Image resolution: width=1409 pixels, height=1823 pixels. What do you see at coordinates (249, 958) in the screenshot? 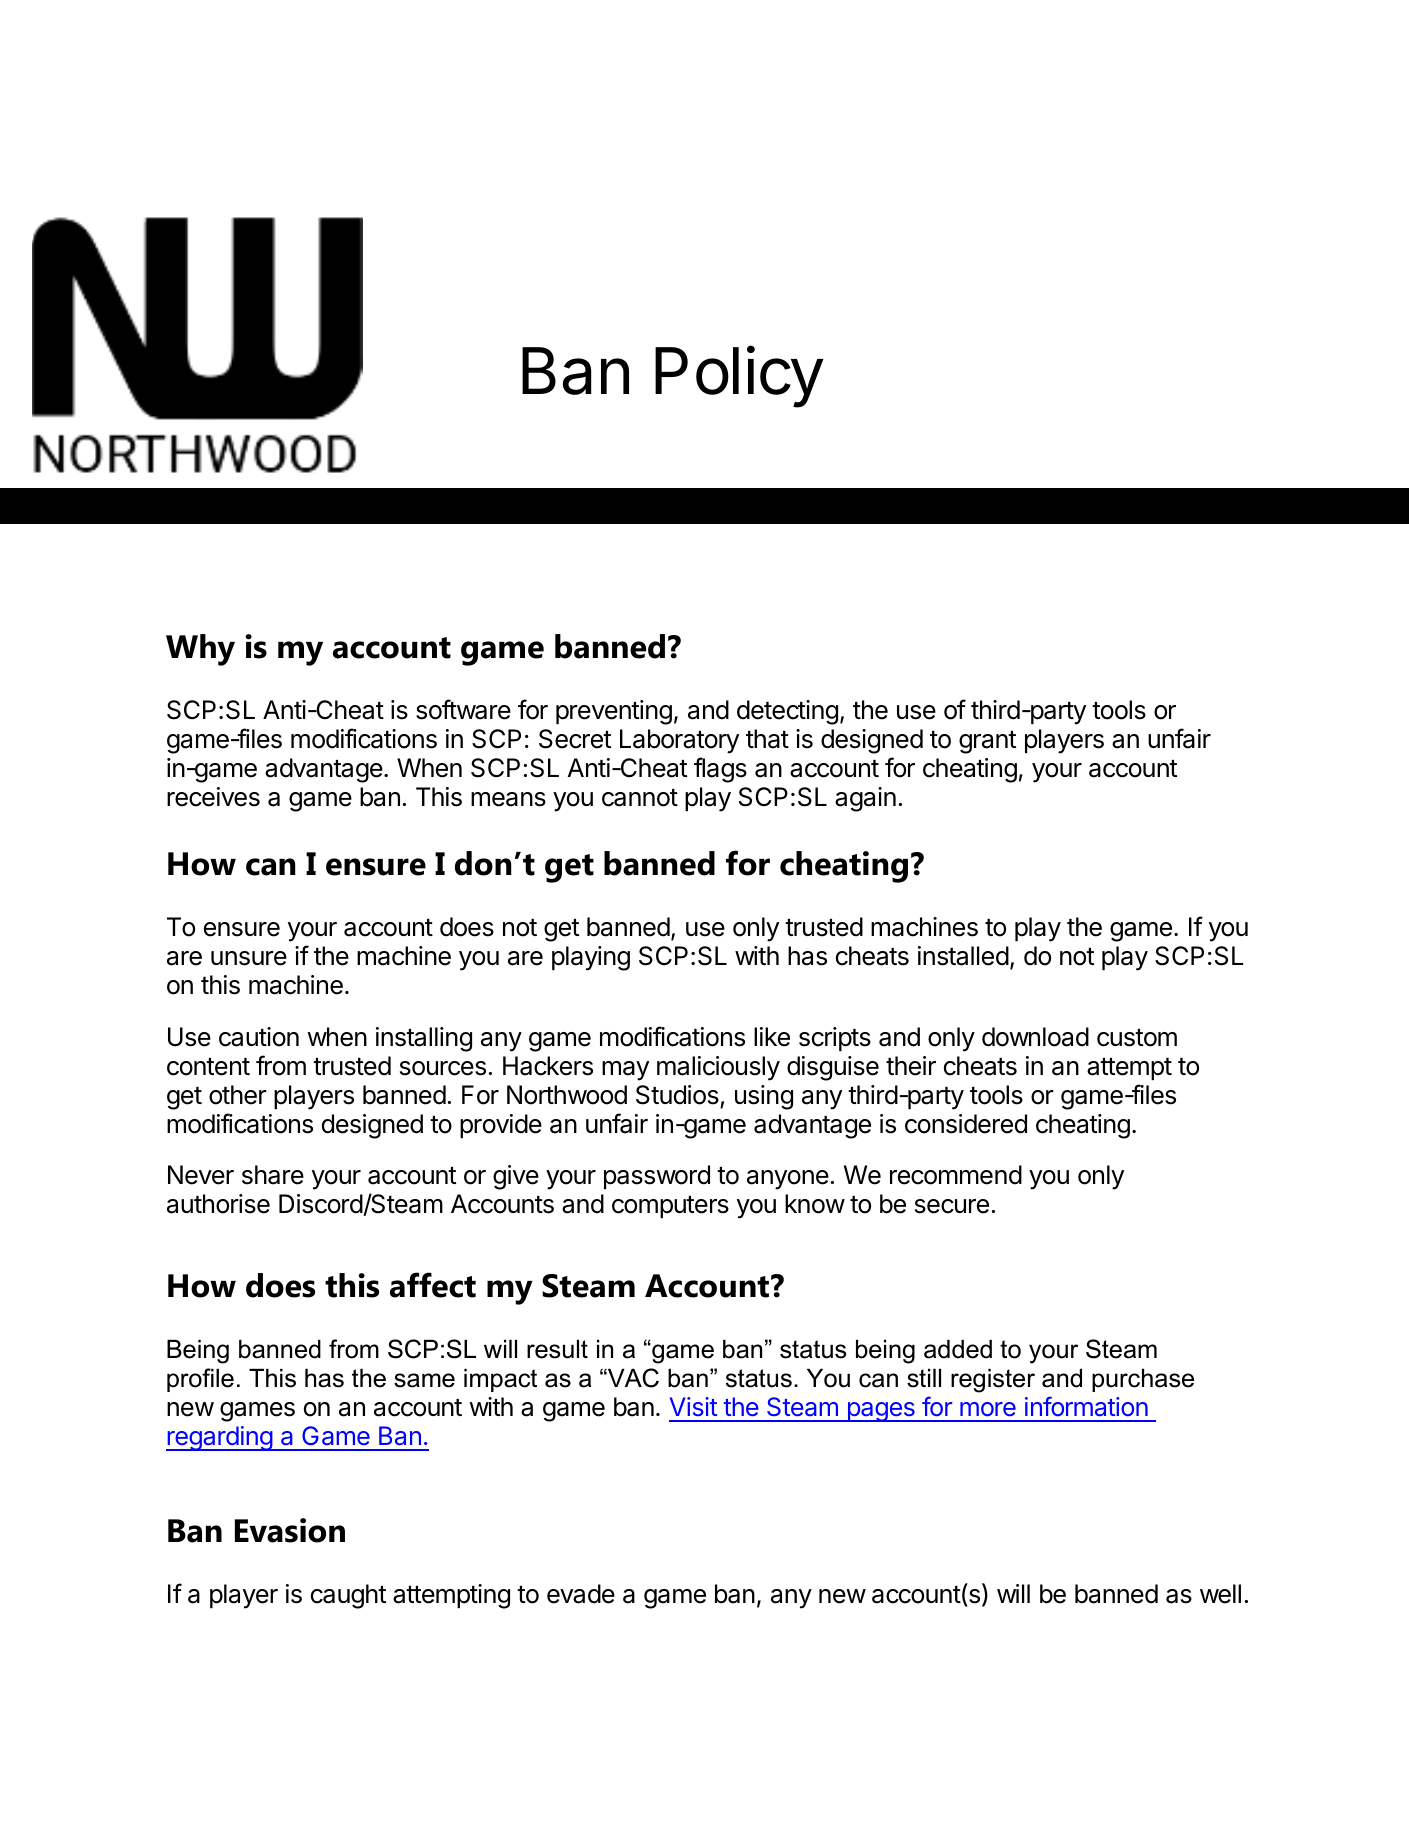
I see `unsure` at bounding box center [249, 958].
